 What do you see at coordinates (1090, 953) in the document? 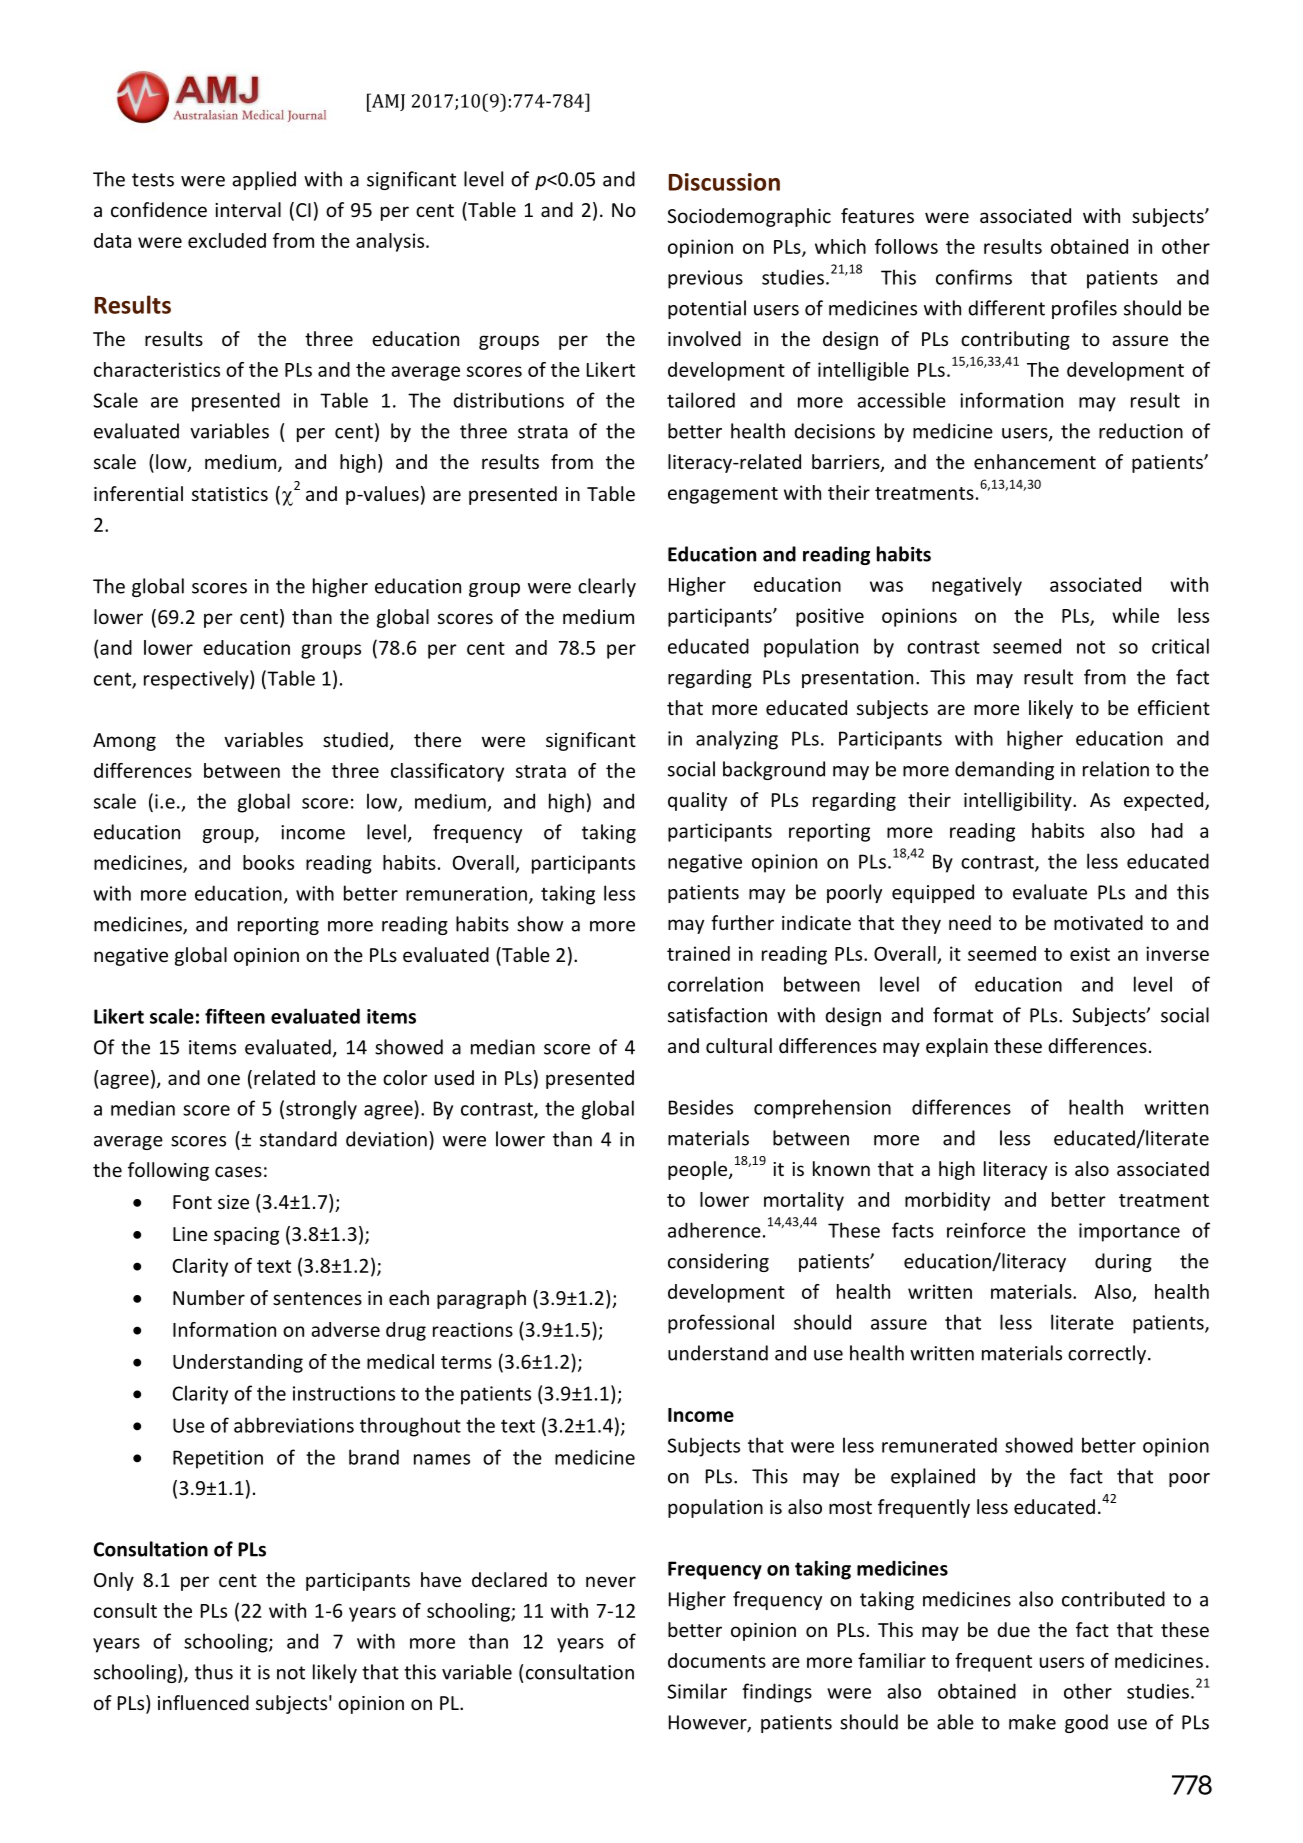
I see `exist` at bounding box center [1090, 953].
